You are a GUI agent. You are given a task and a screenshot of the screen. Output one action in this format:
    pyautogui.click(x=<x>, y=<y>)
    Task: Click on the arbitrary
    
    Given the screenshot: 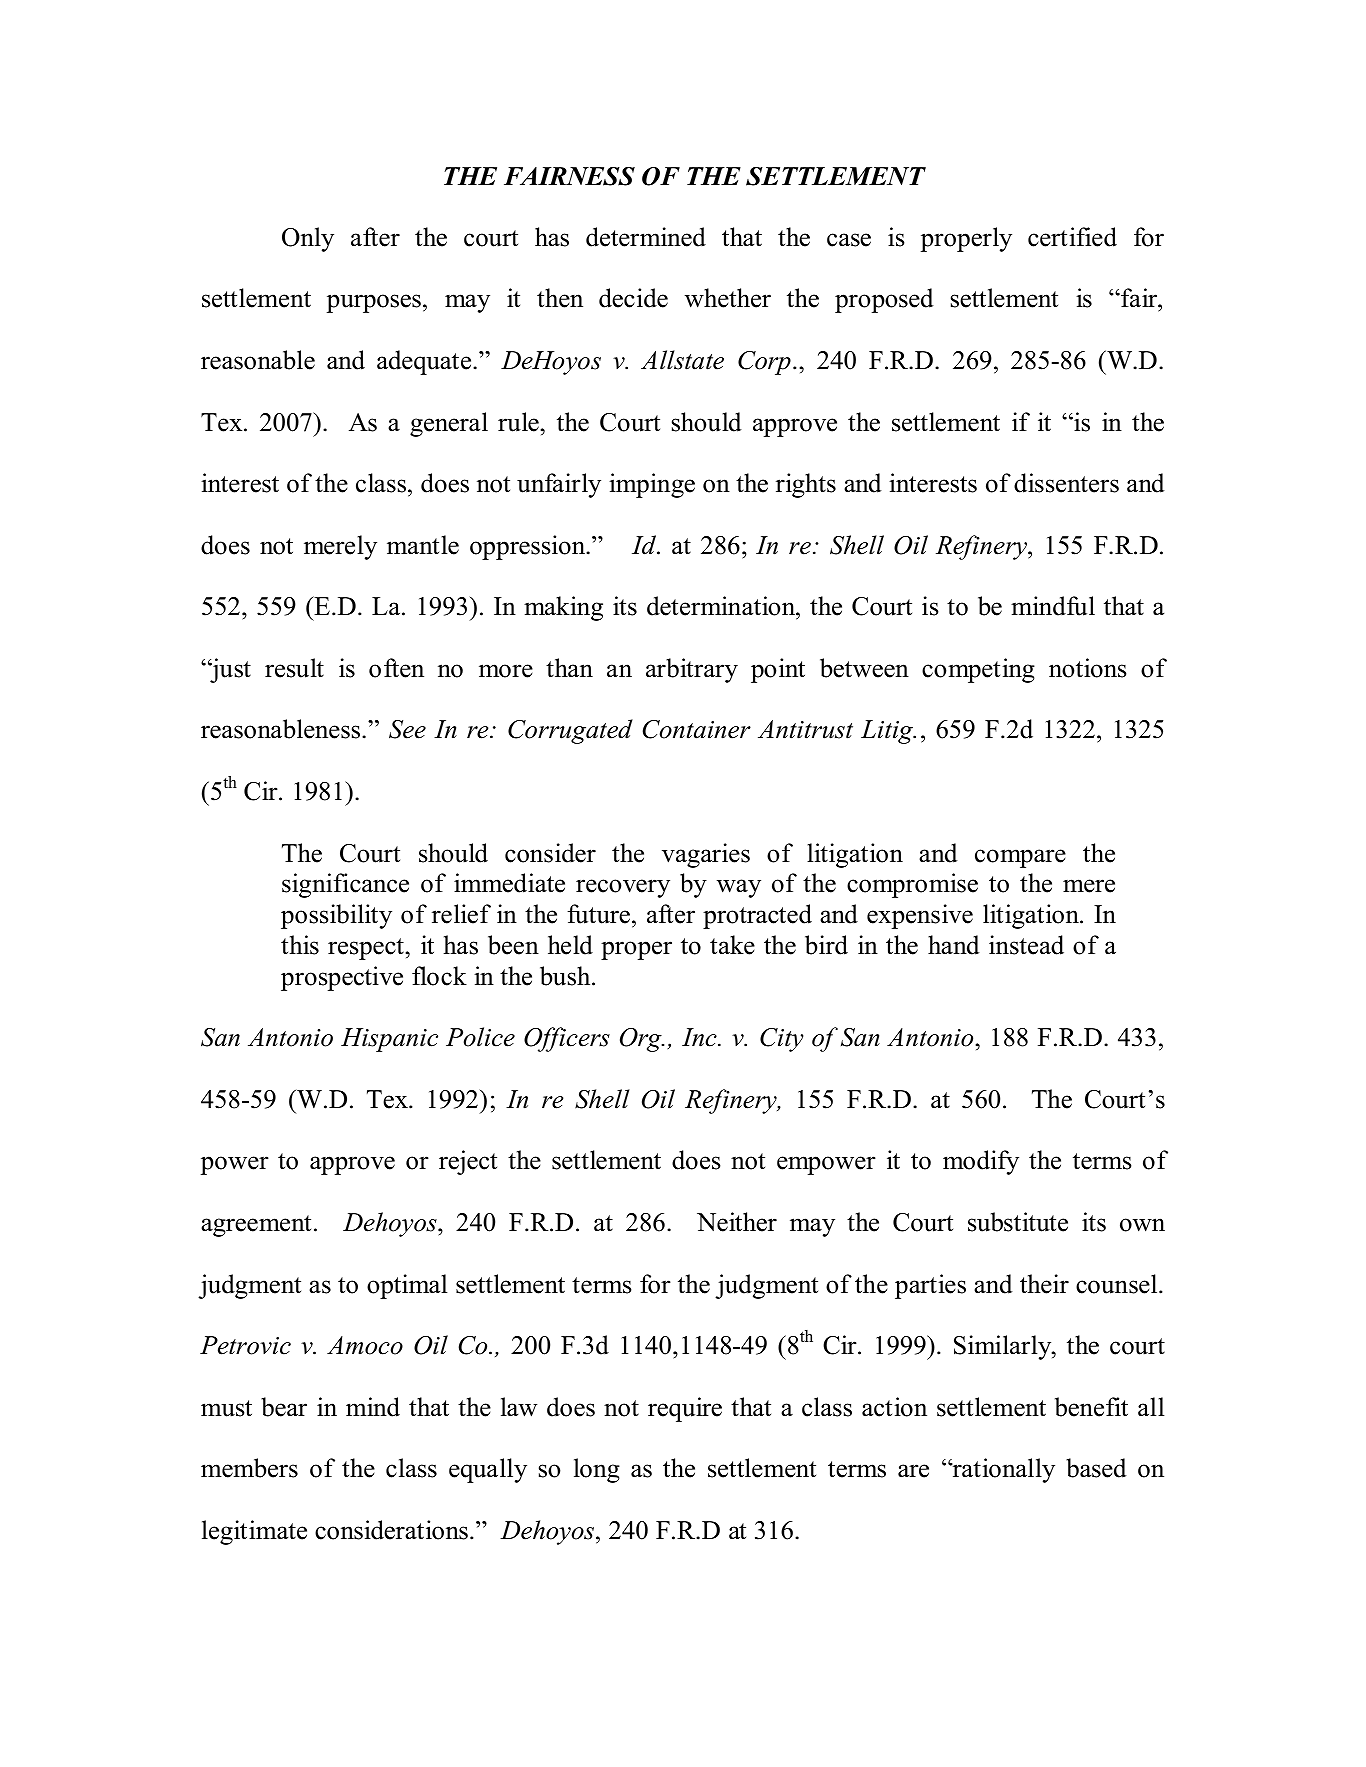 What is the action you would take?
    pyautogui.click(x=692, y=670)
